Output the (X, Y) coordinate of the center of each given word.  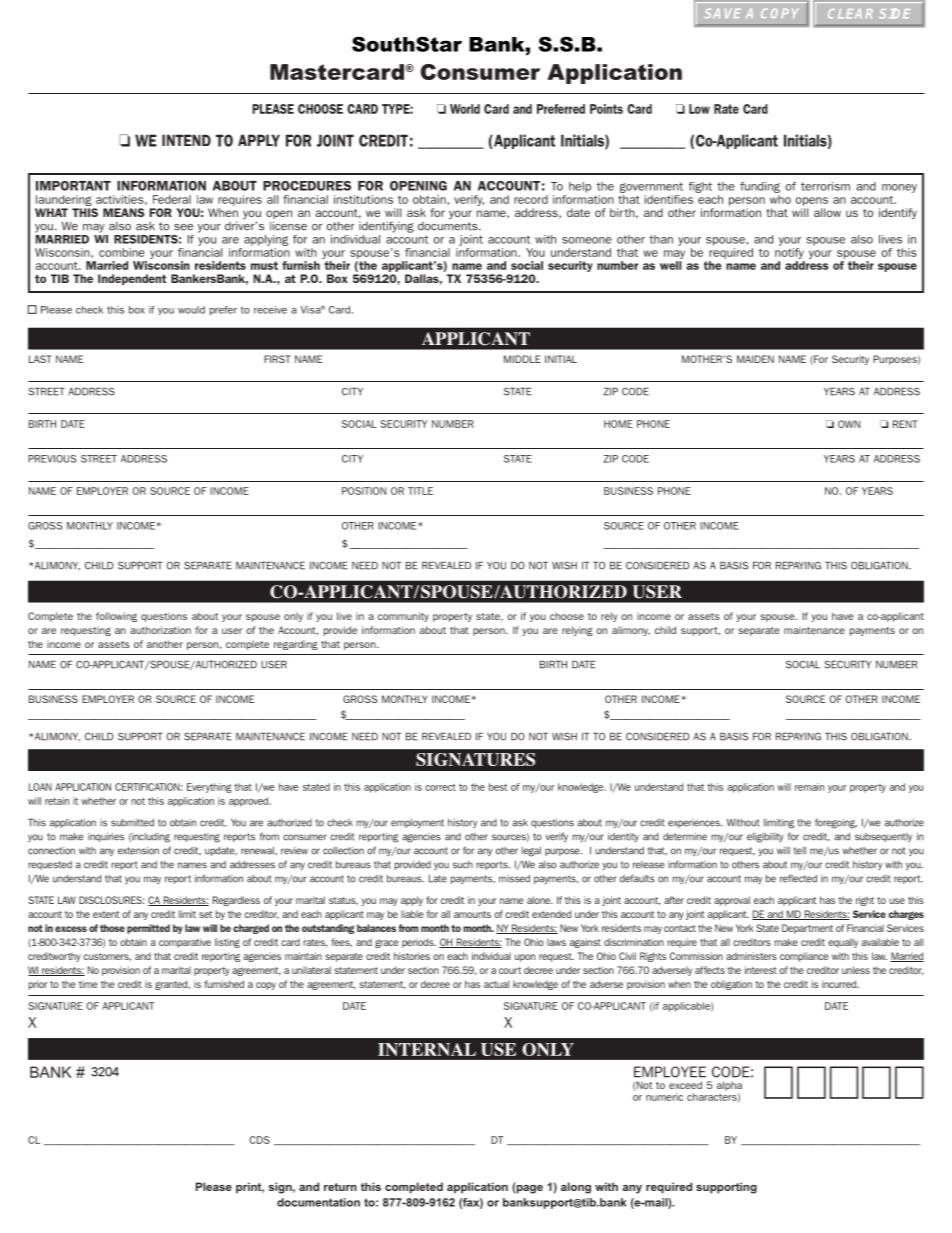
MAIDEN (755, 359)
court (510, 970)
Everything (209, 788)
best (498, 787)
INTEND (186, 140)
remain (809, 787)
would (191, 310)
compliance (804, 957)
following (116, 617)
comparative (185, 943)
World (465, 109)
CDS (259, 1140)
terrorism (825, 186)
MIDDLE (522, 359)
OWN (849, 424)
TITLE (420, 491)
